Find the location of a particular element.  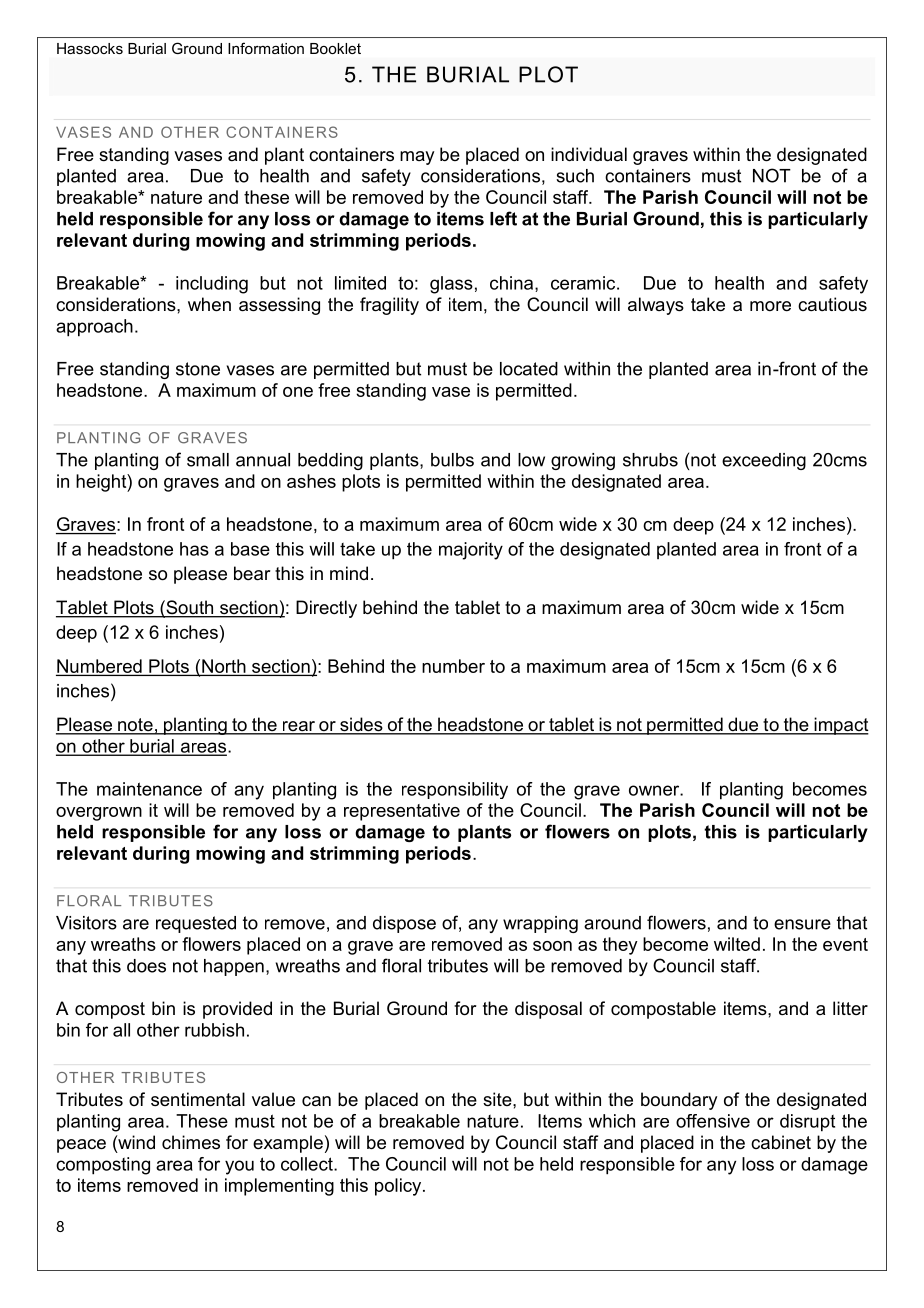

site is located at coordinates (498, 1099).
